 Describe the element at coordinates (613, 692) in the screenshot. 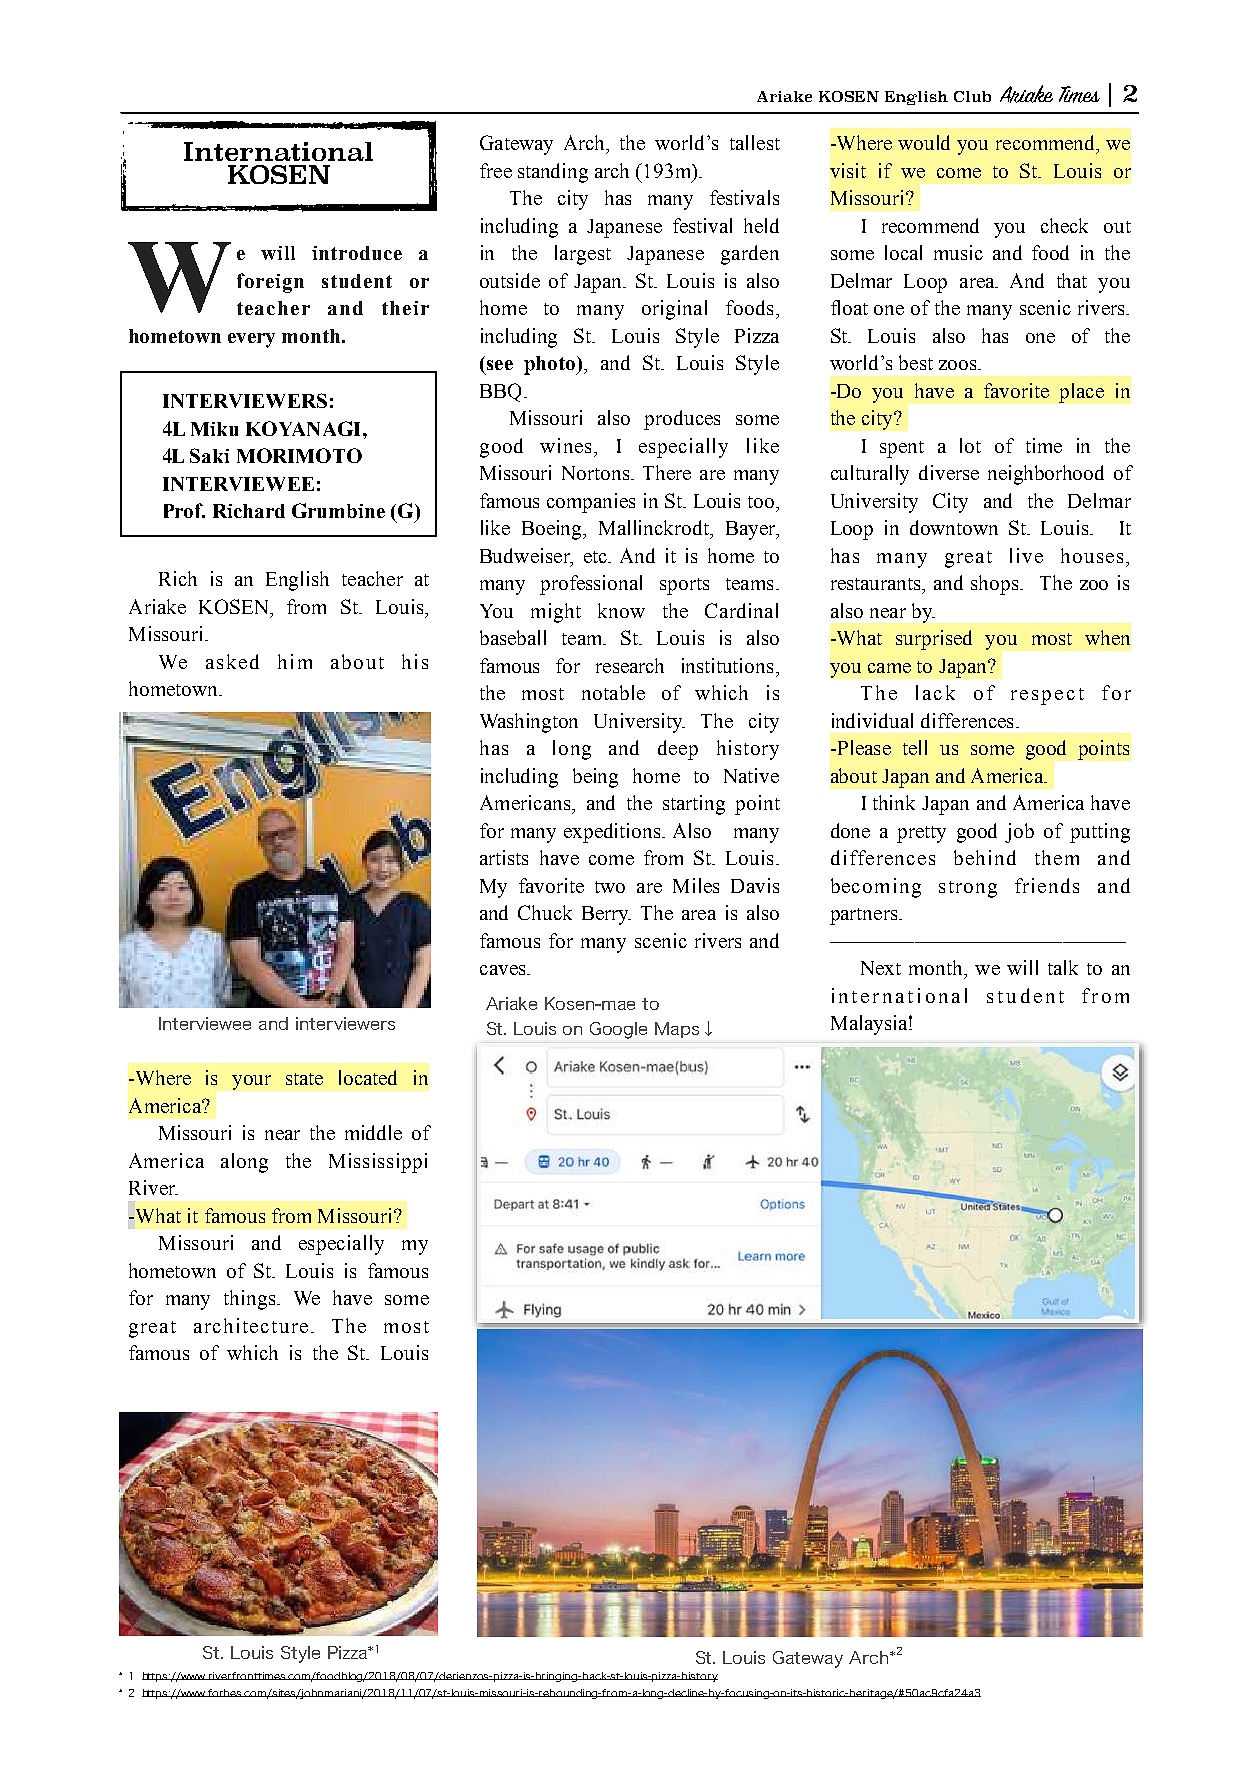

I see `notable` at that location.
